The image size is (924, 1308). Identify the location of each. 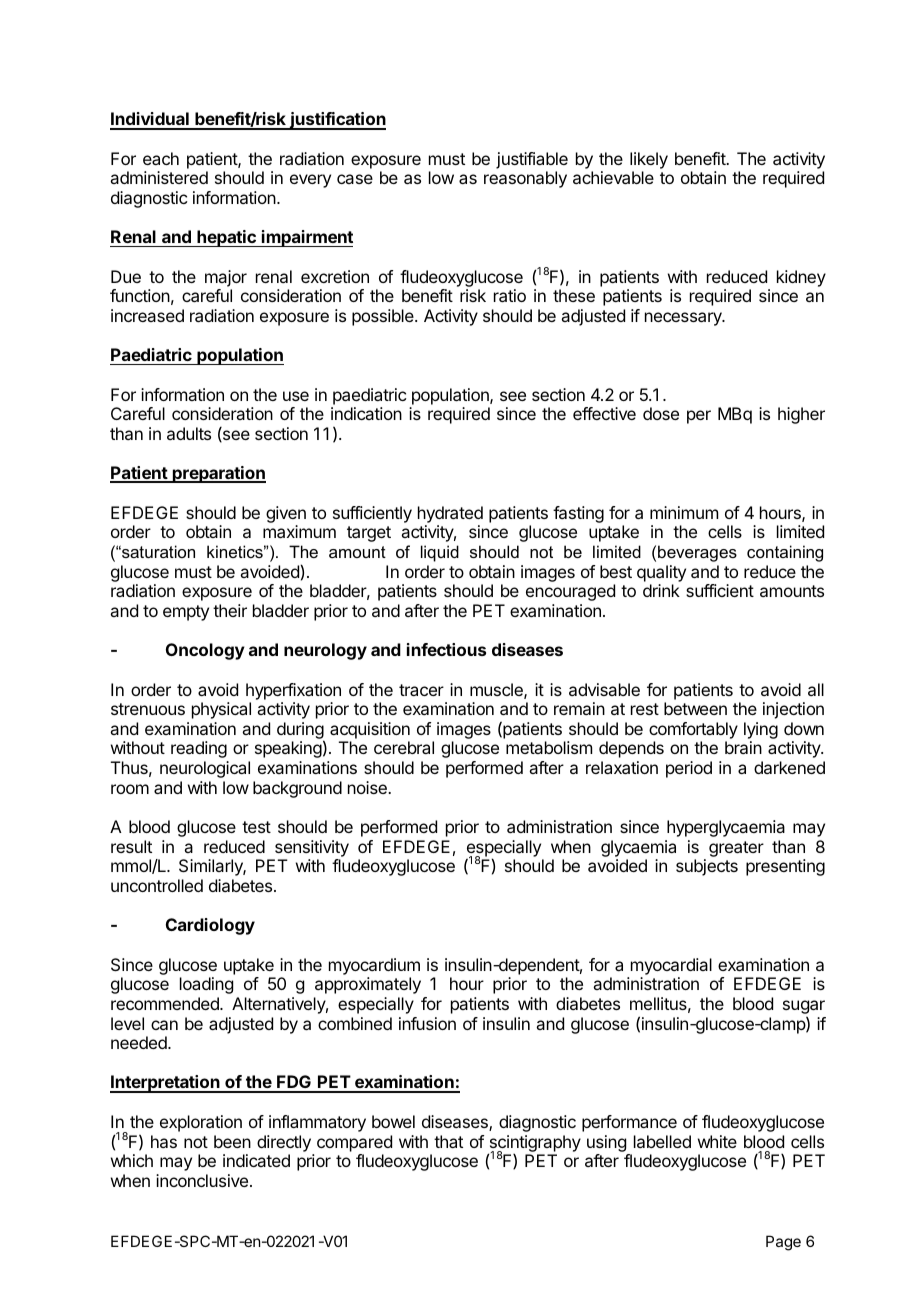
(161, 158).
